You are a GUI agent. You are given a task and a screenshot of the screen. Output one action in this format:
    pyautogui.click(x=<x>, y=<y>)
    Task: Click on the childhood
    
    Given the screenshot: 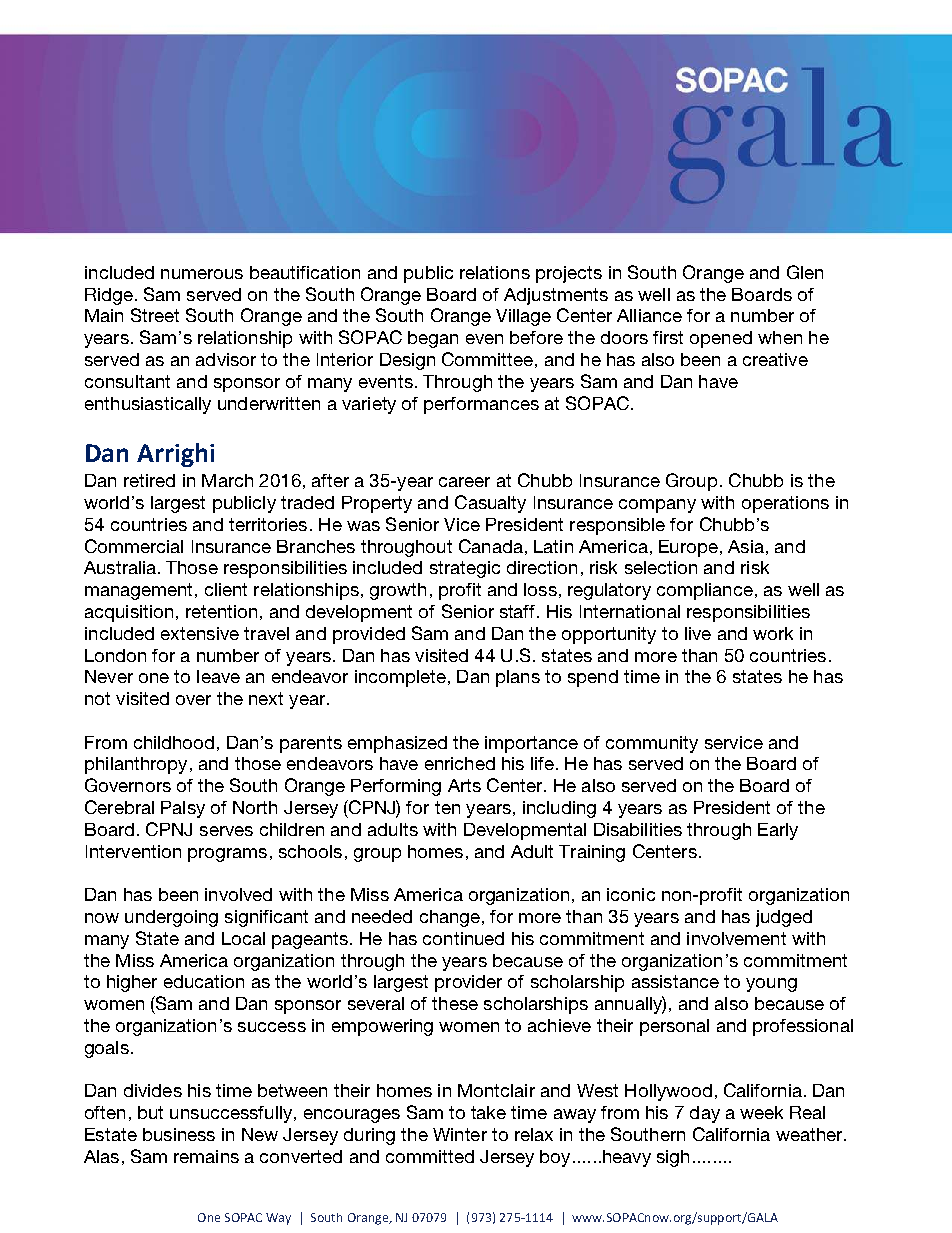 What is the action you would take?
    pyautogui.click(x=174, y=742)
